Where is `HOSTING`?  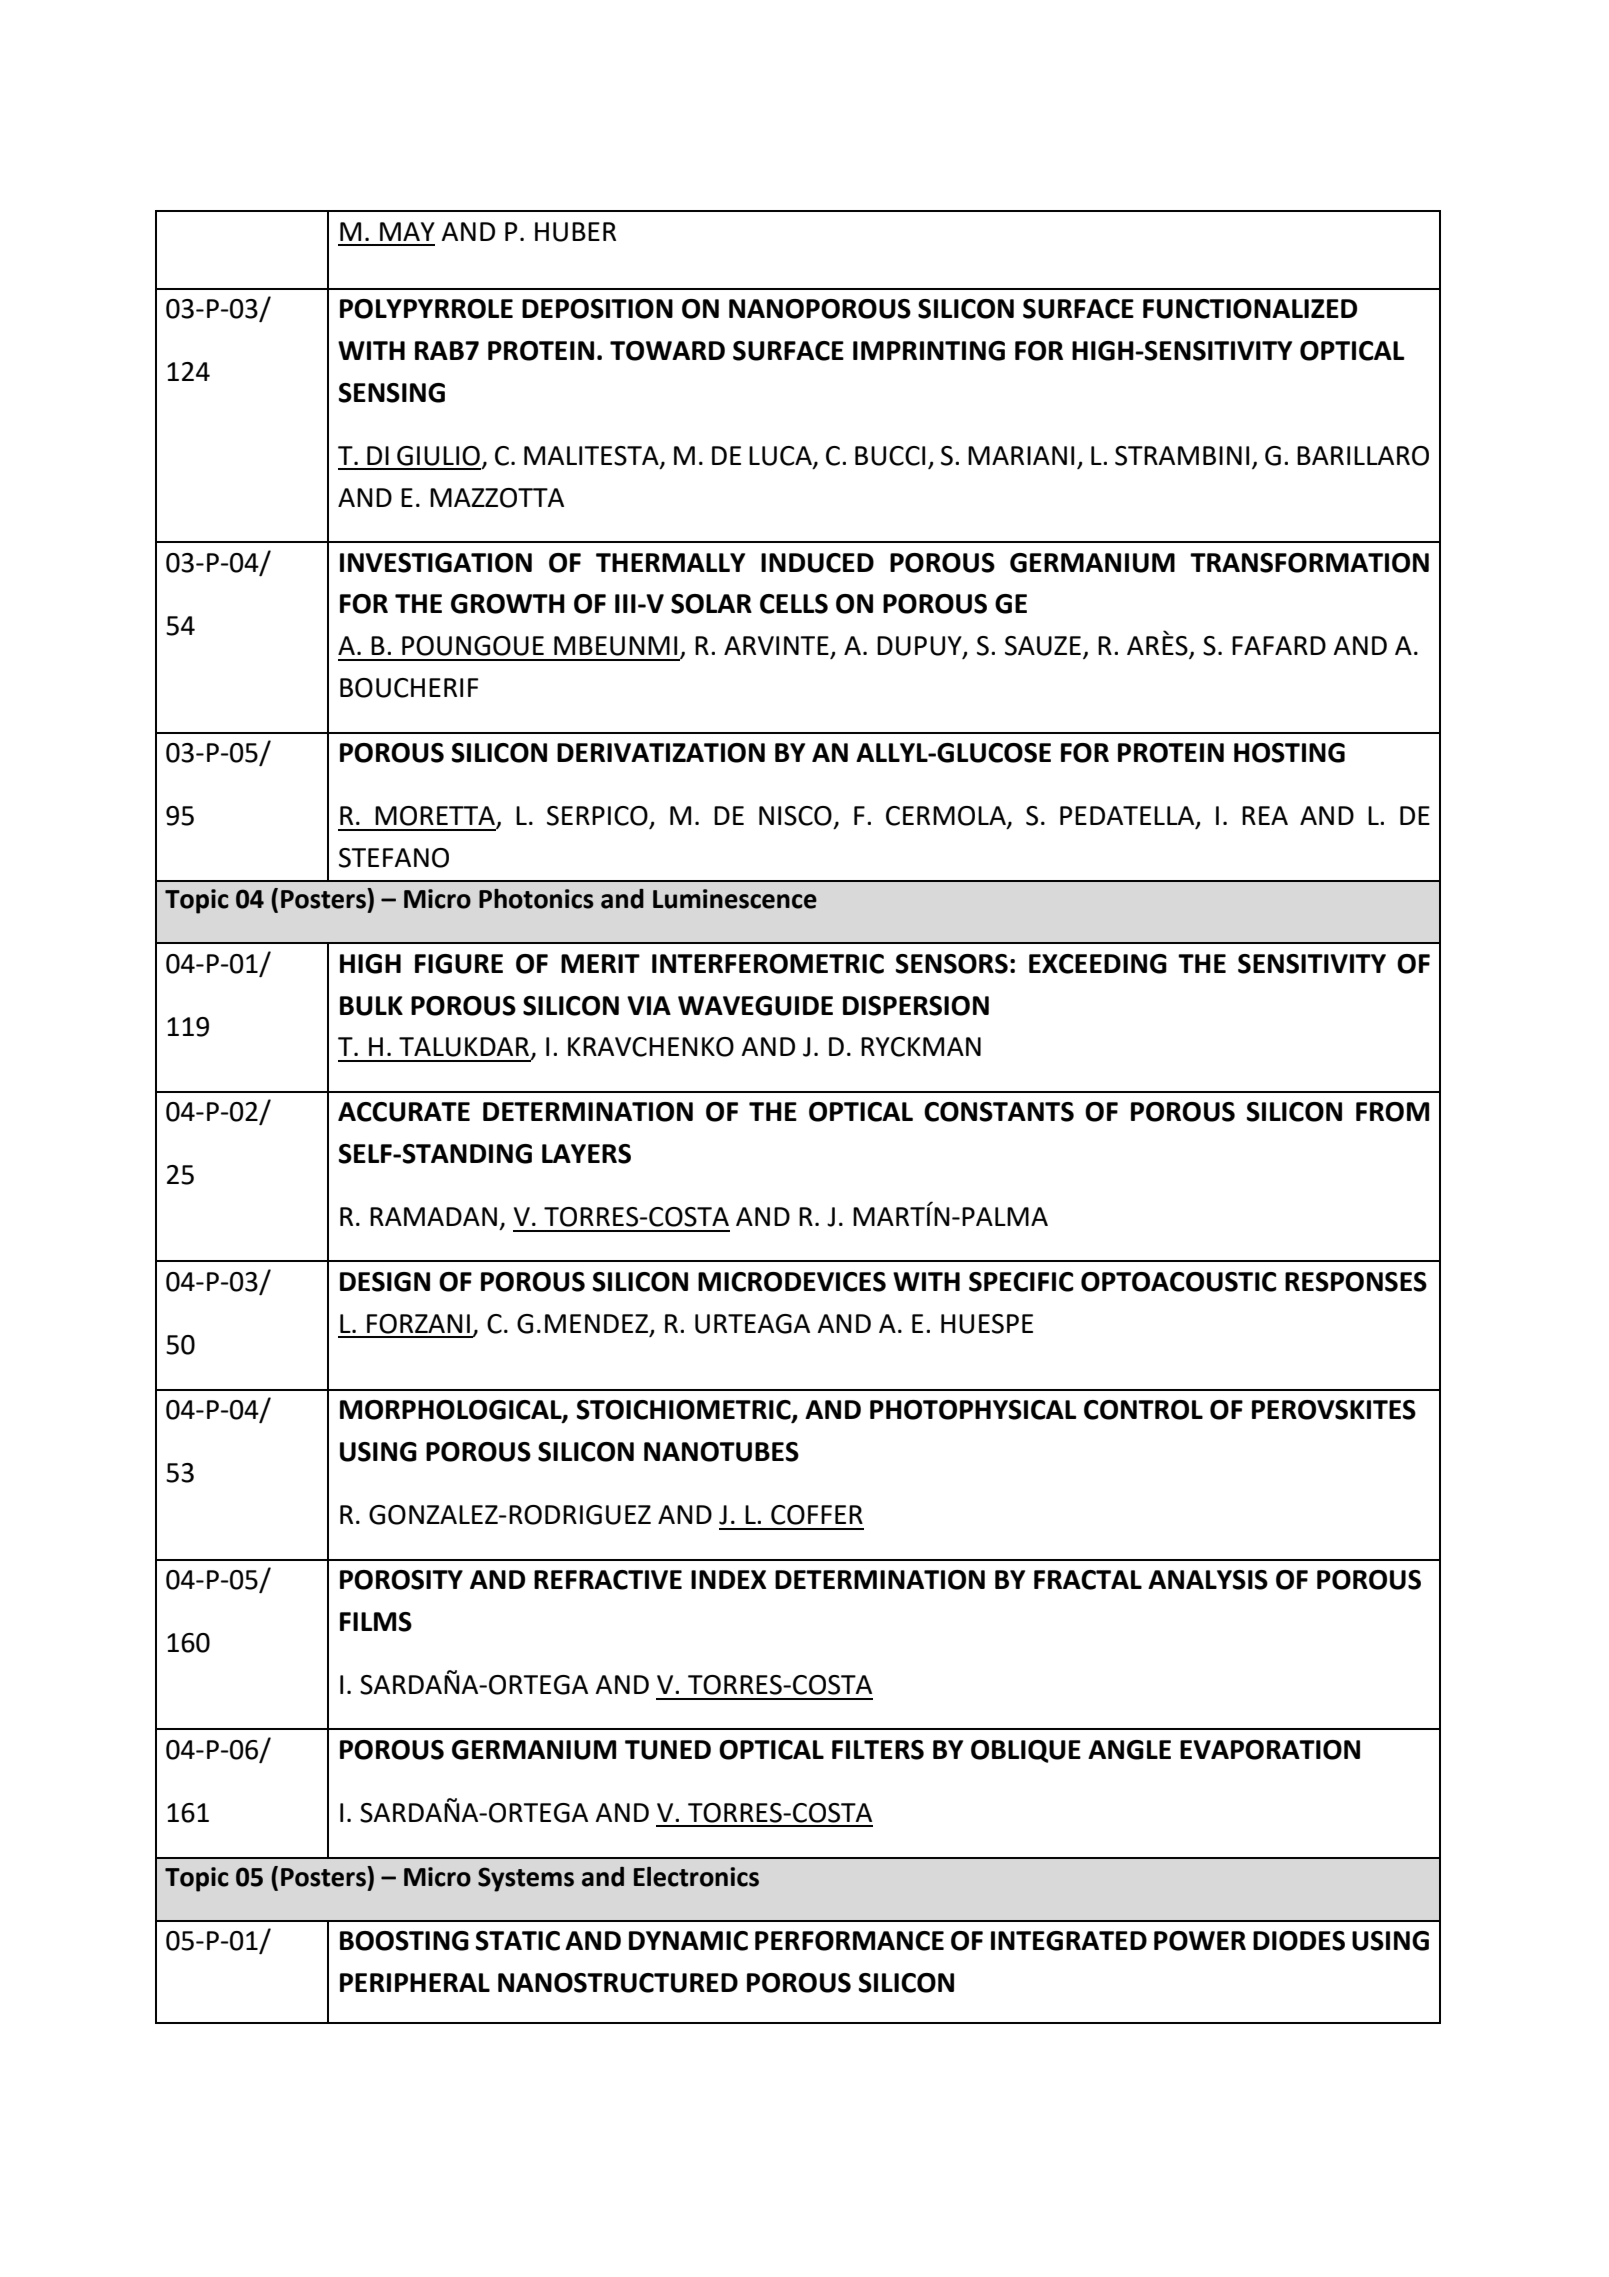
HOSTING is located at coordinates (1289, 753).
